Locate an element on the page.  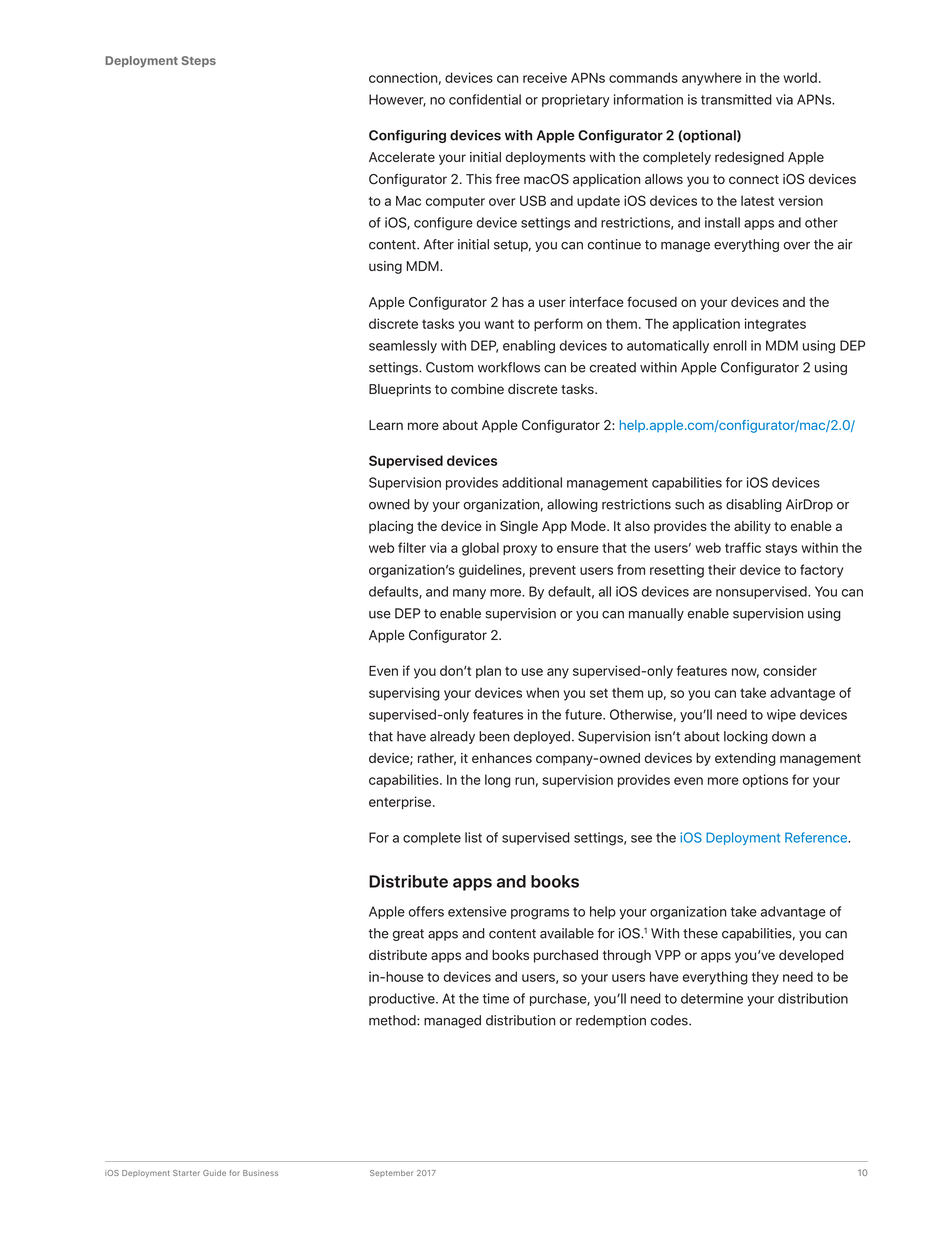
many is located at coordinates (469, 594).
